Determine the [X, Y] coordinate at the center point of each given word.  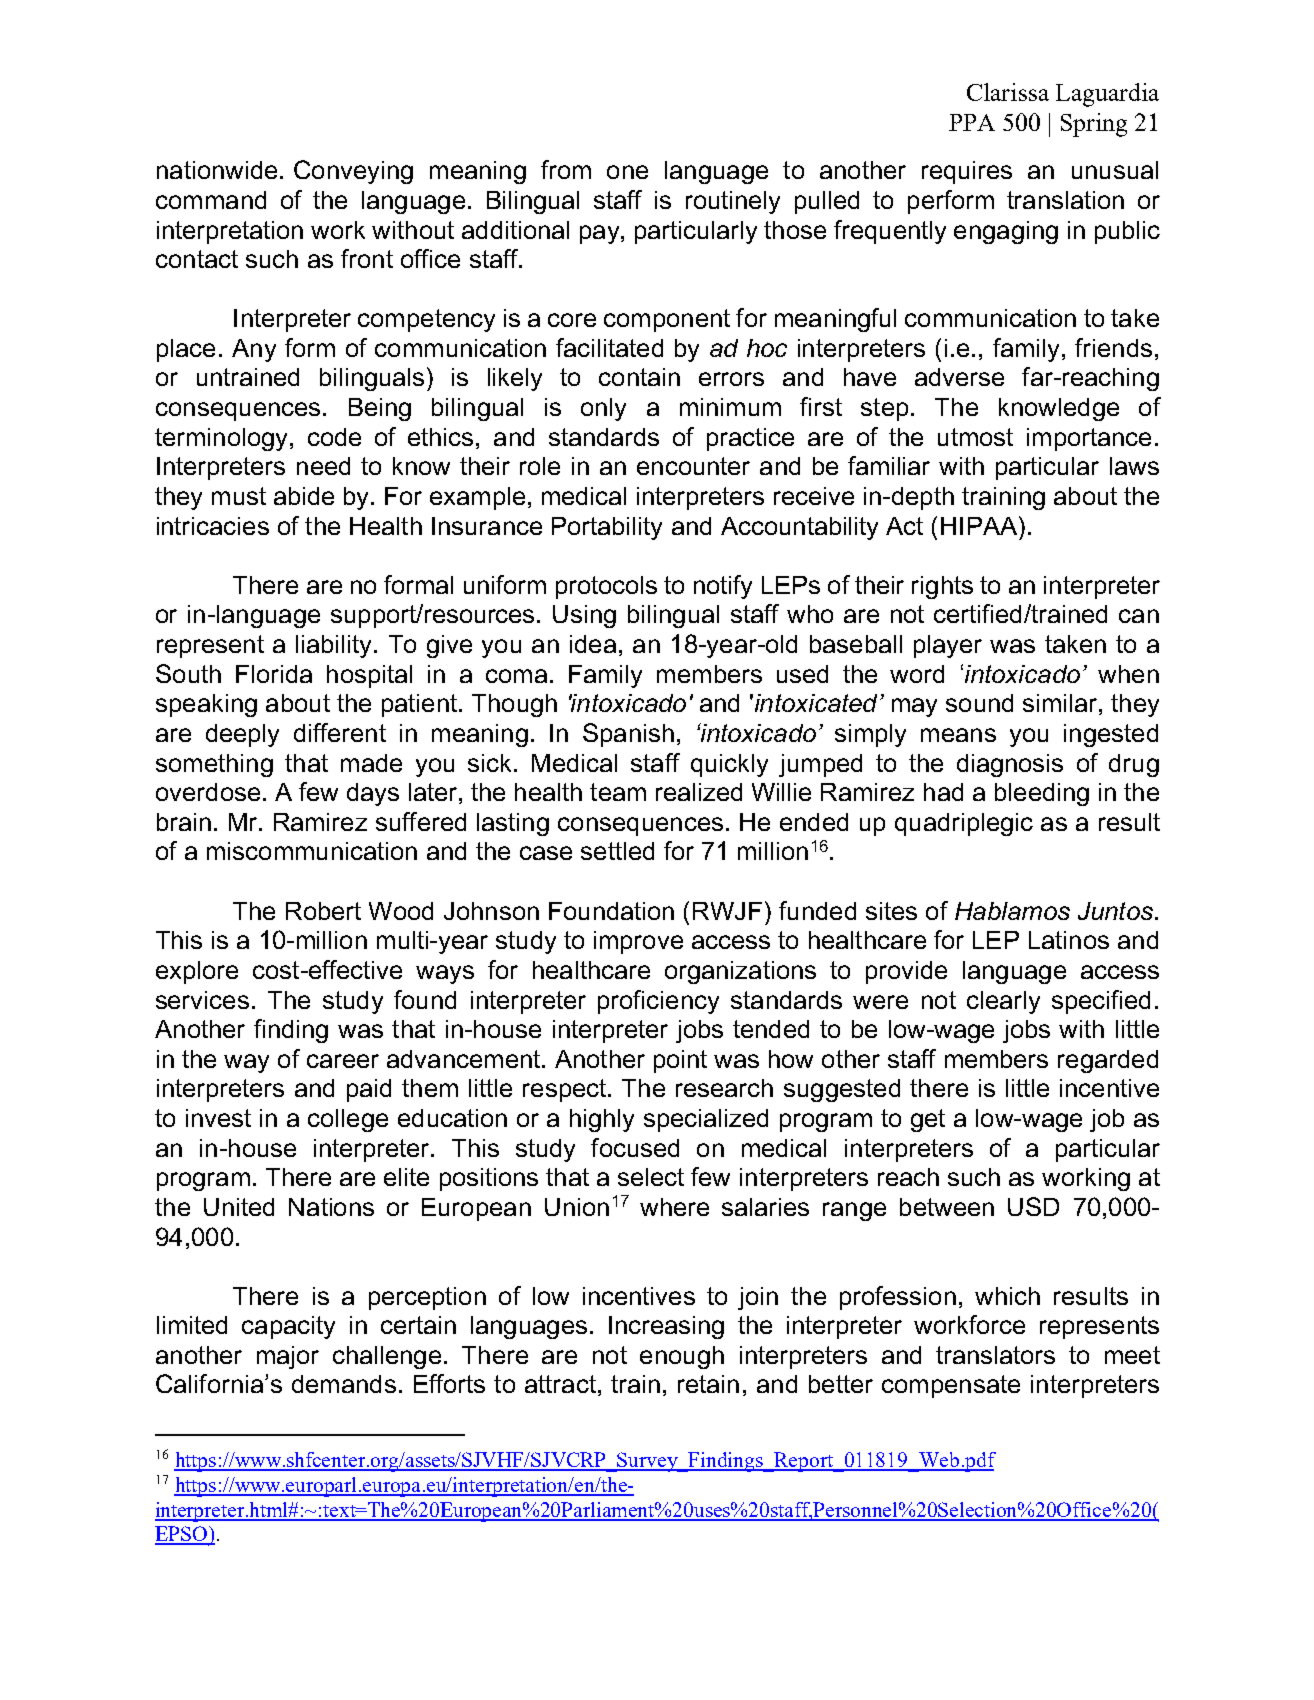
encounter [693, 466]
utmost [975, 437]
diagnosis [1010, 765]
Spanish [628, 735]
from [566, 169]
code [334, 437]
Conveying [353, 172]
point [680, 1061]
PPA [972, 122]
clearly [1003, 1002]
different [340, 732]
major [288, 1357]
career [343, 1061]
